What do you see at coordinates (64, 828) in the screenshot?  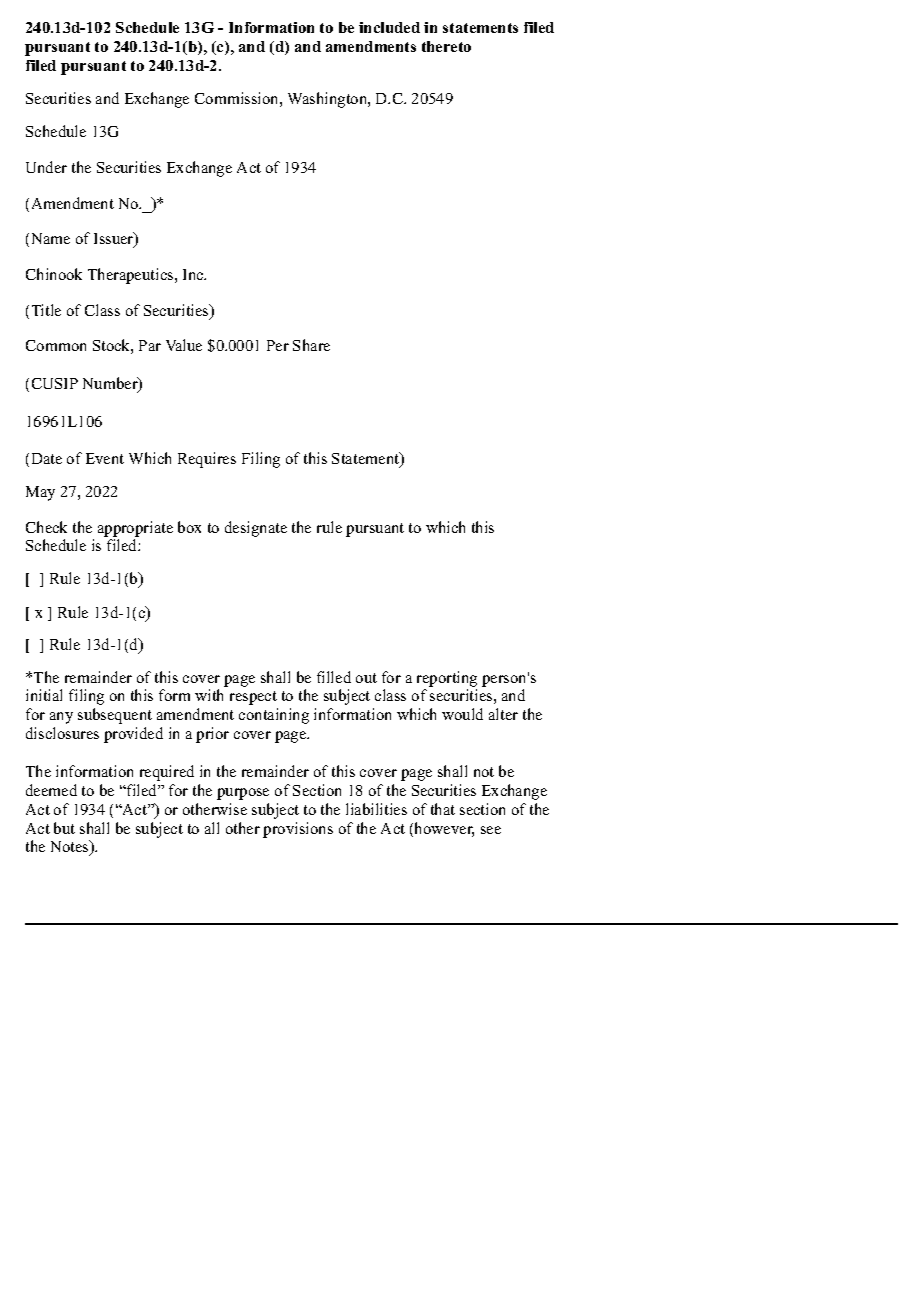 I see `but` at bounding box center [64, 828].
